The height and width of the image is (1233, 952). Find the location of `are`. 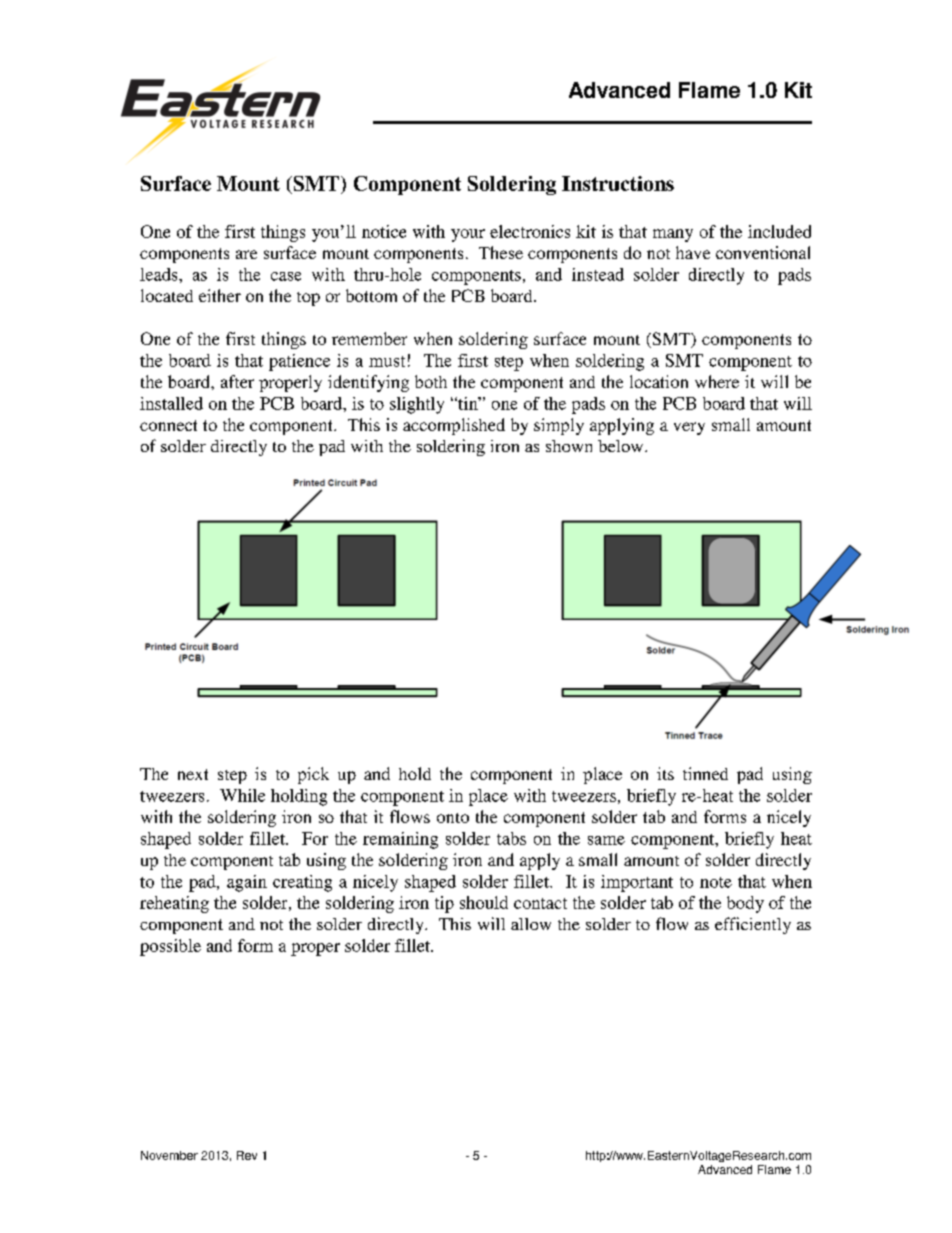

are is located at coordinates (246, 254).
